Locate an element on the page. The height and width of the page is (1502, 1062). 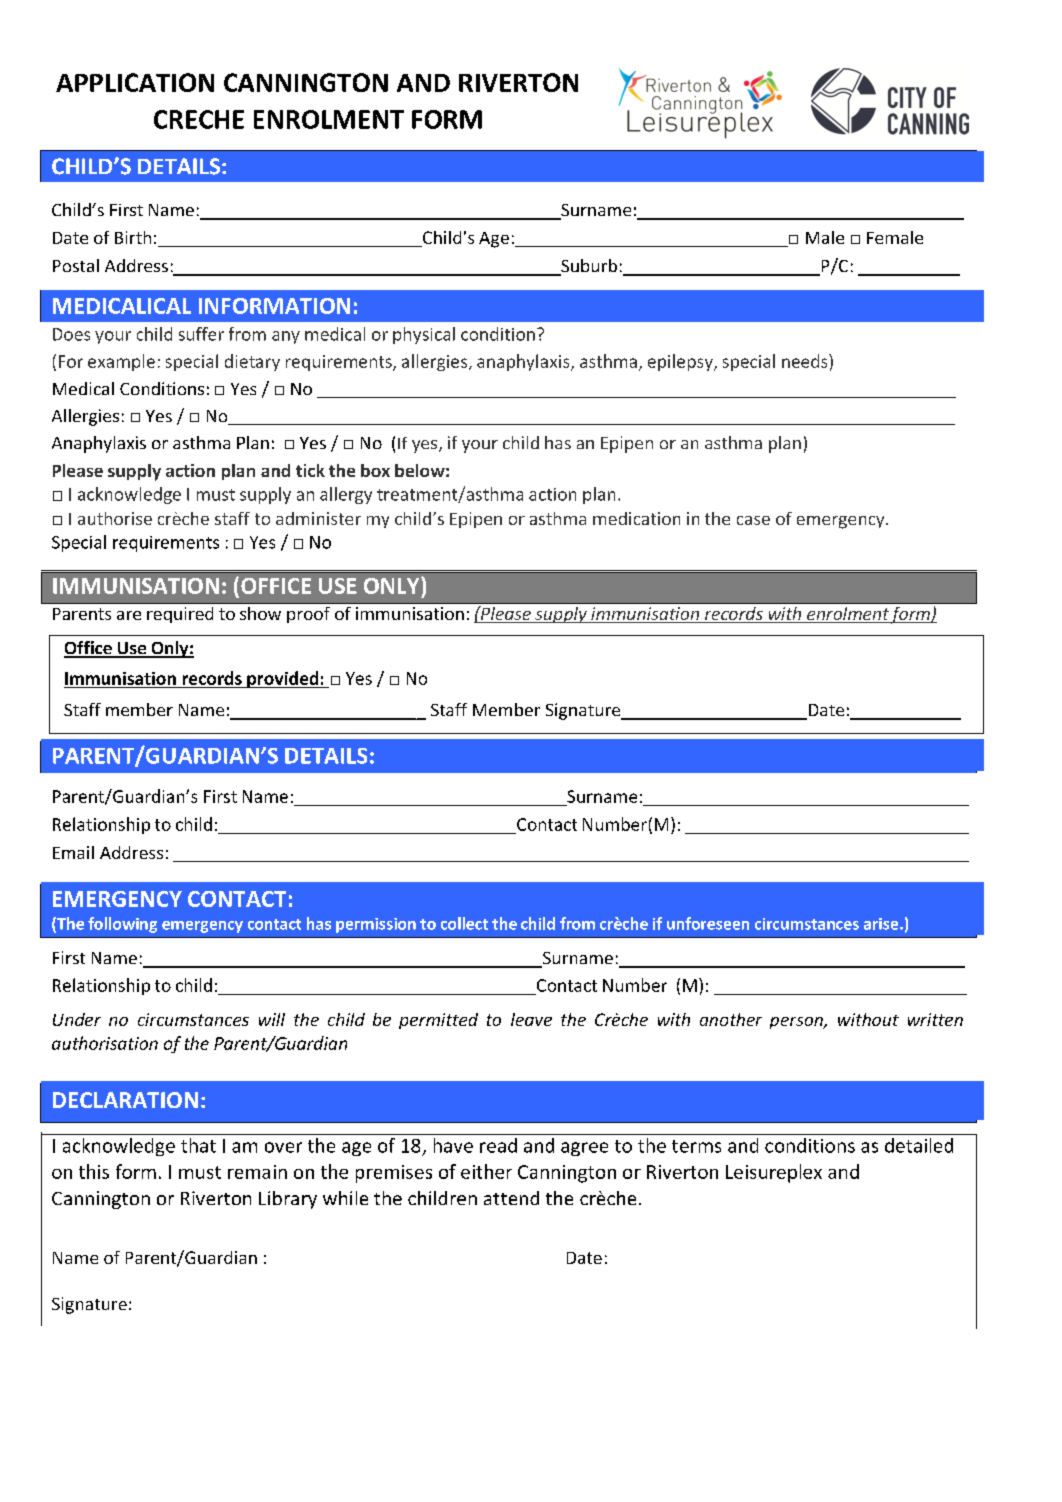
following is located at coordinates (122, 925).
